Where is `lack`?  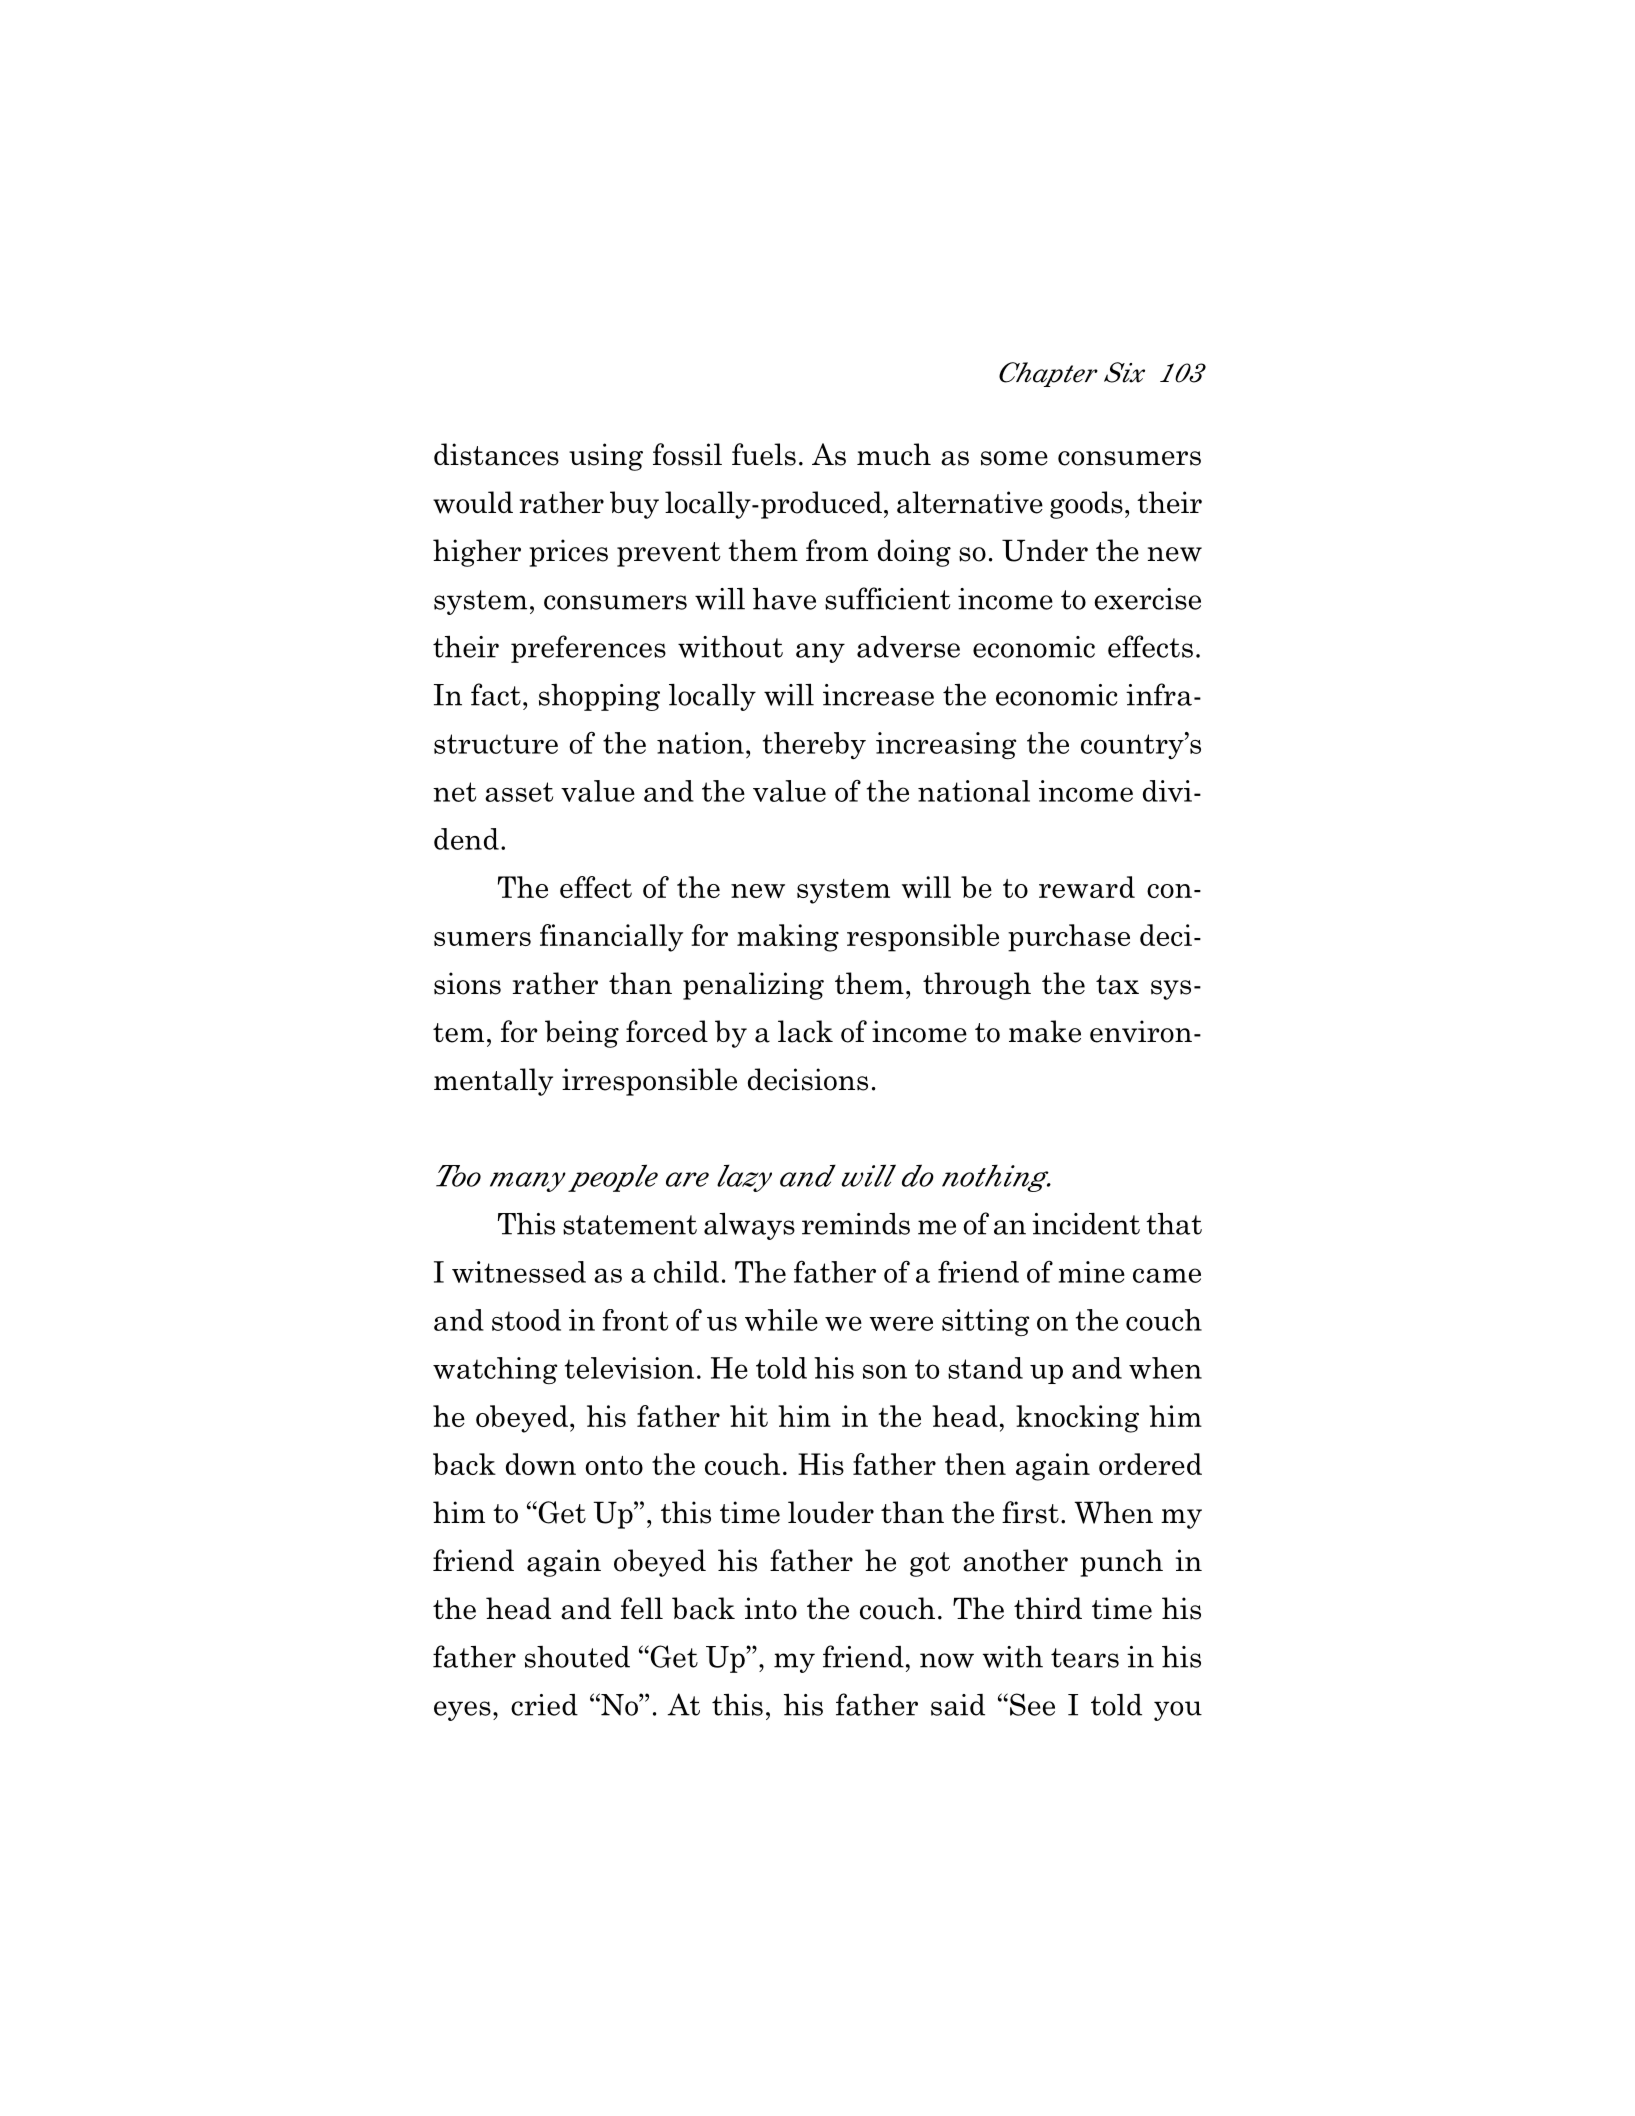
lack is located at coordinates (805, 1031).
